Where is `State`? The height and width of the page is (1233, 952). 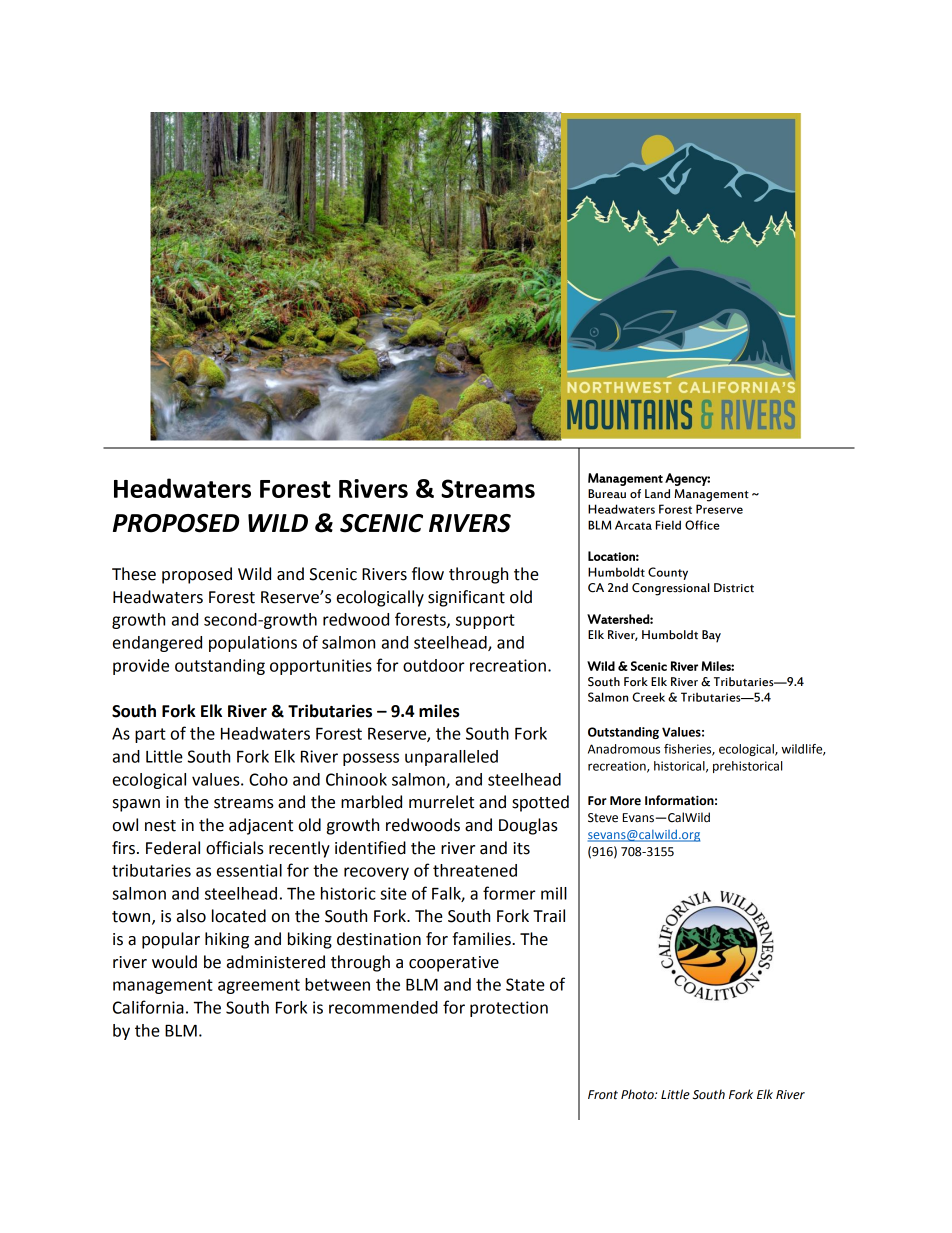 State is located at coordinates (525, 984).
